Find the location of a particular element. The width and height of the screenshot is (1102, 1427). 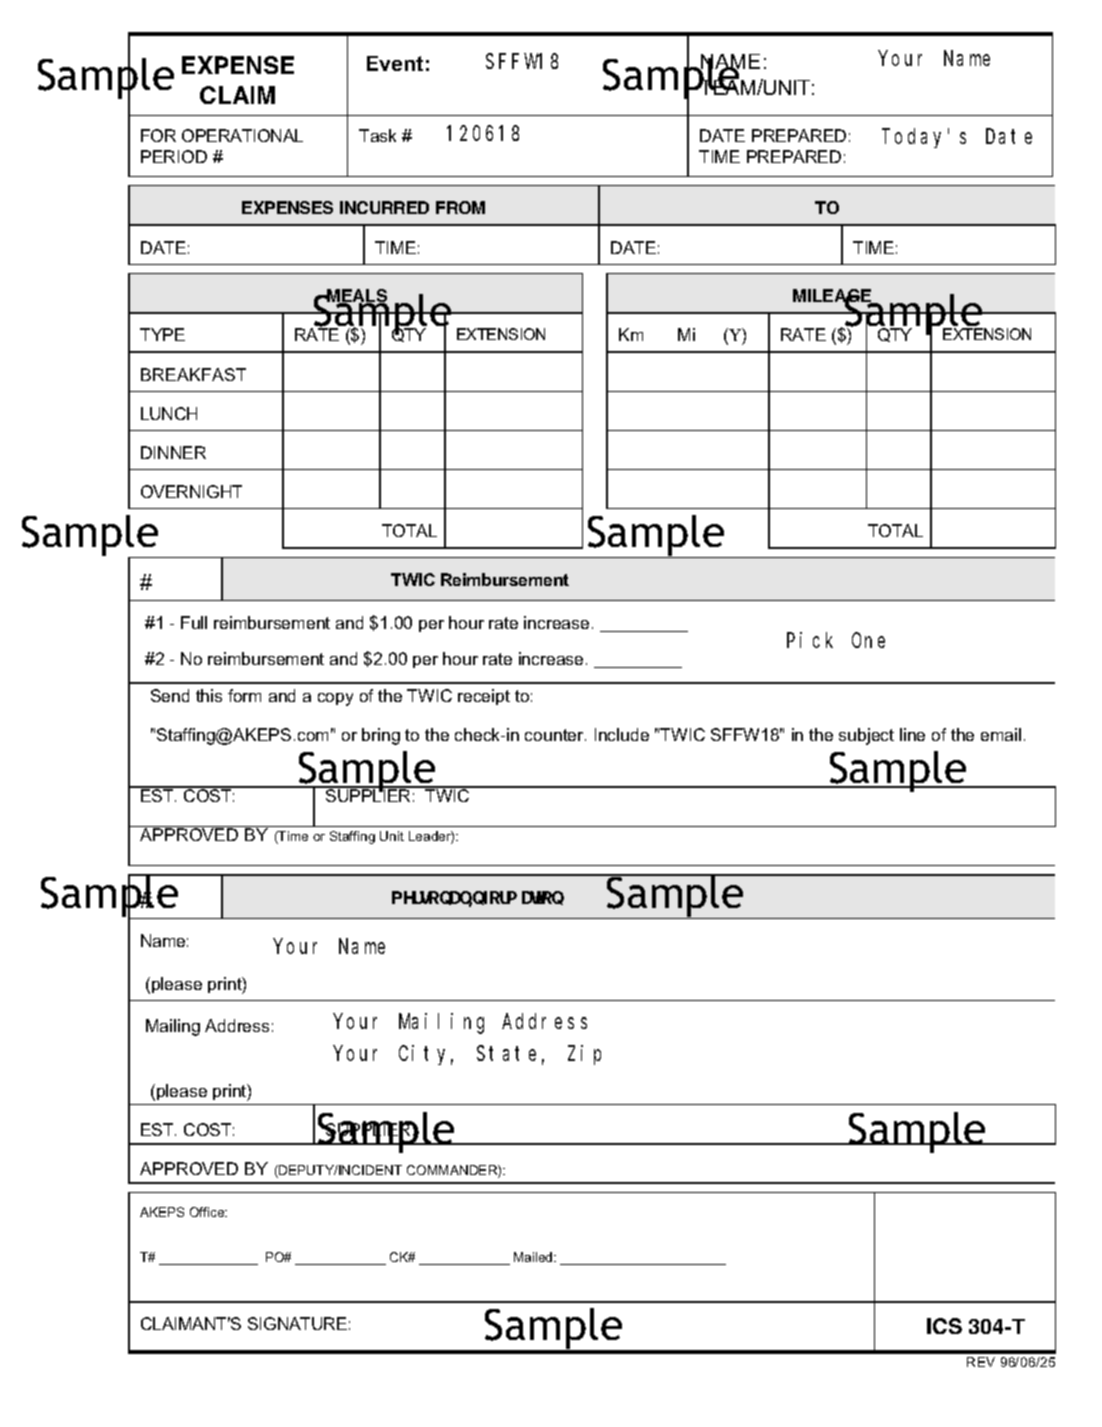

Office is located at coordinates (208, 1212).
